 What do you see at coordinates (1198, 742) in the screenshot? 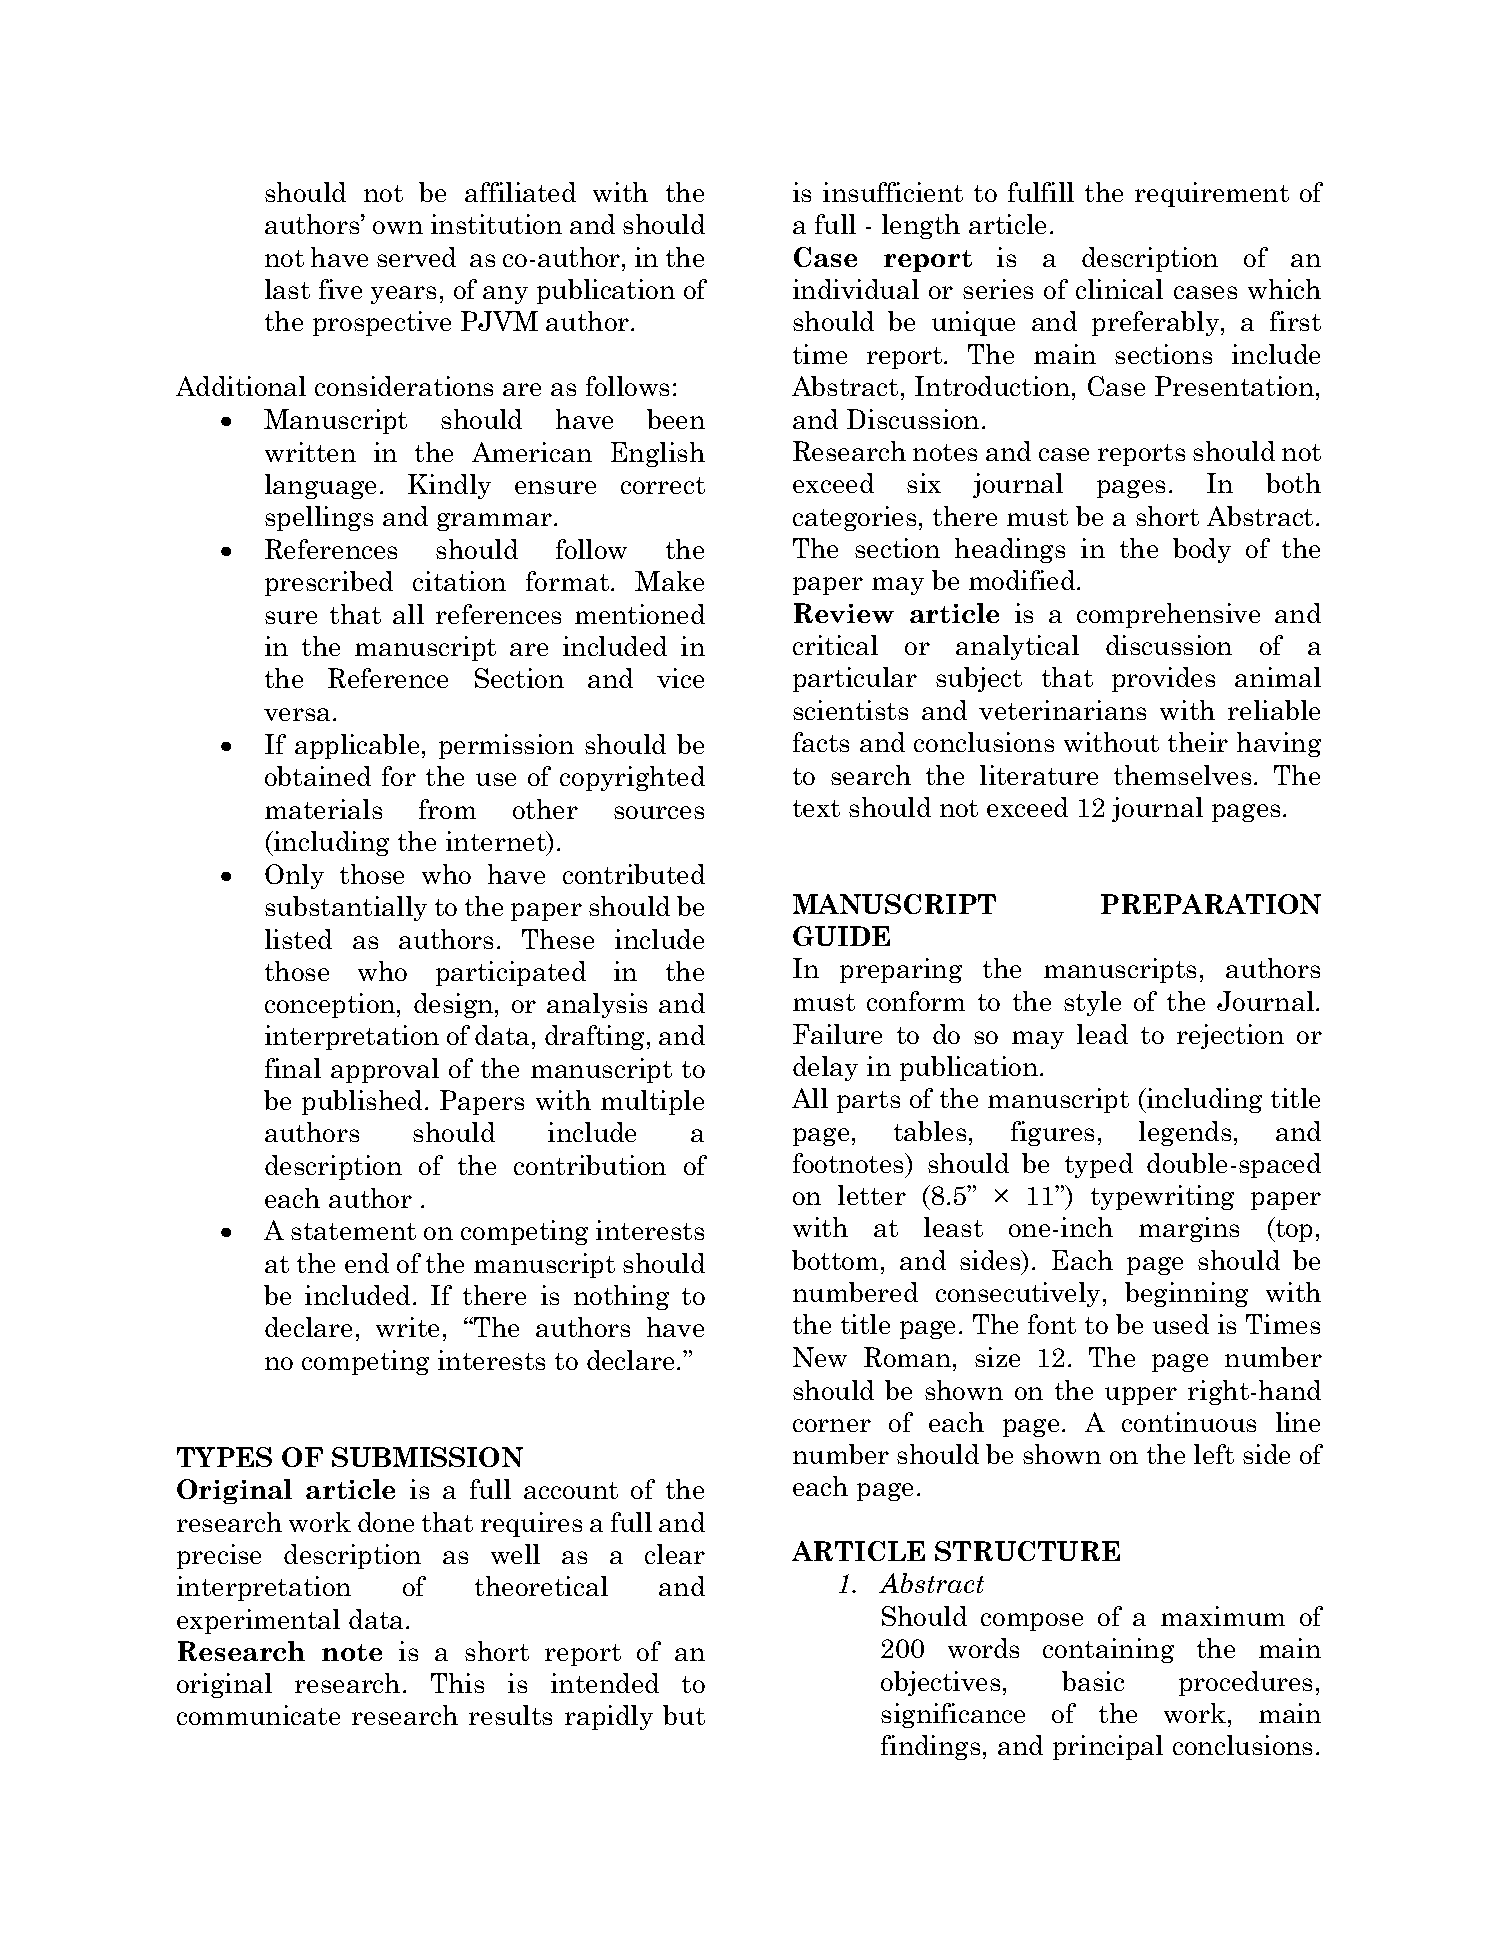
I see `their` at bounding box center [1198, 742].
